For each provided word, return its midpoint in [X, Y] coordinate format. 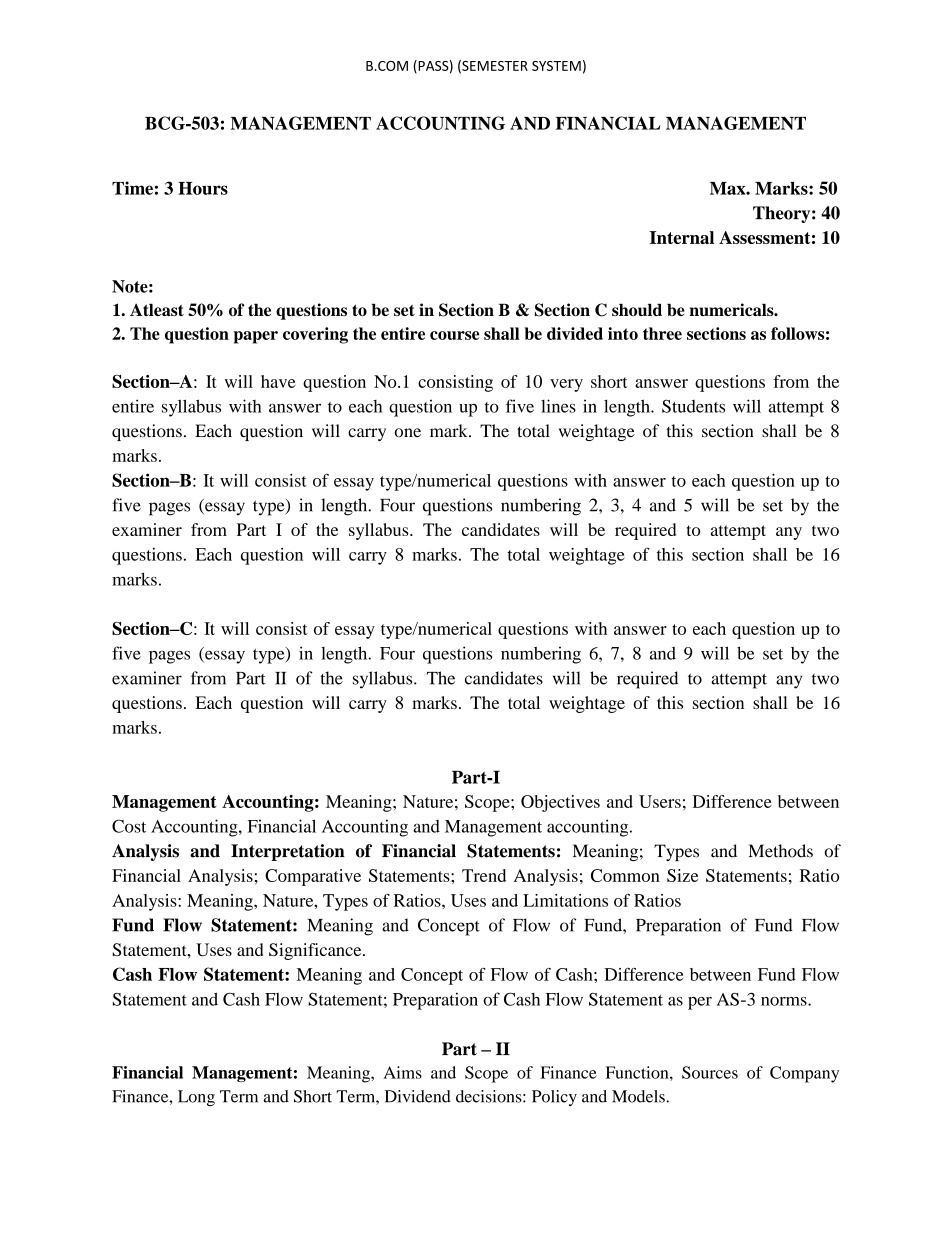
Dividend [418, 1096]
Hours [203, 188]
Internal [681, 237]
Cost [129, 826]
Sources [710, 1072]
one [408, 433]
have [278, 381]
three [662, 333]
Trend [484, 875]
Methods [780, 851]
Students [693, 406]
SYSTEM [556, 66]
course [454, 335]
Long [196, 1098]
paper [255, 337]
